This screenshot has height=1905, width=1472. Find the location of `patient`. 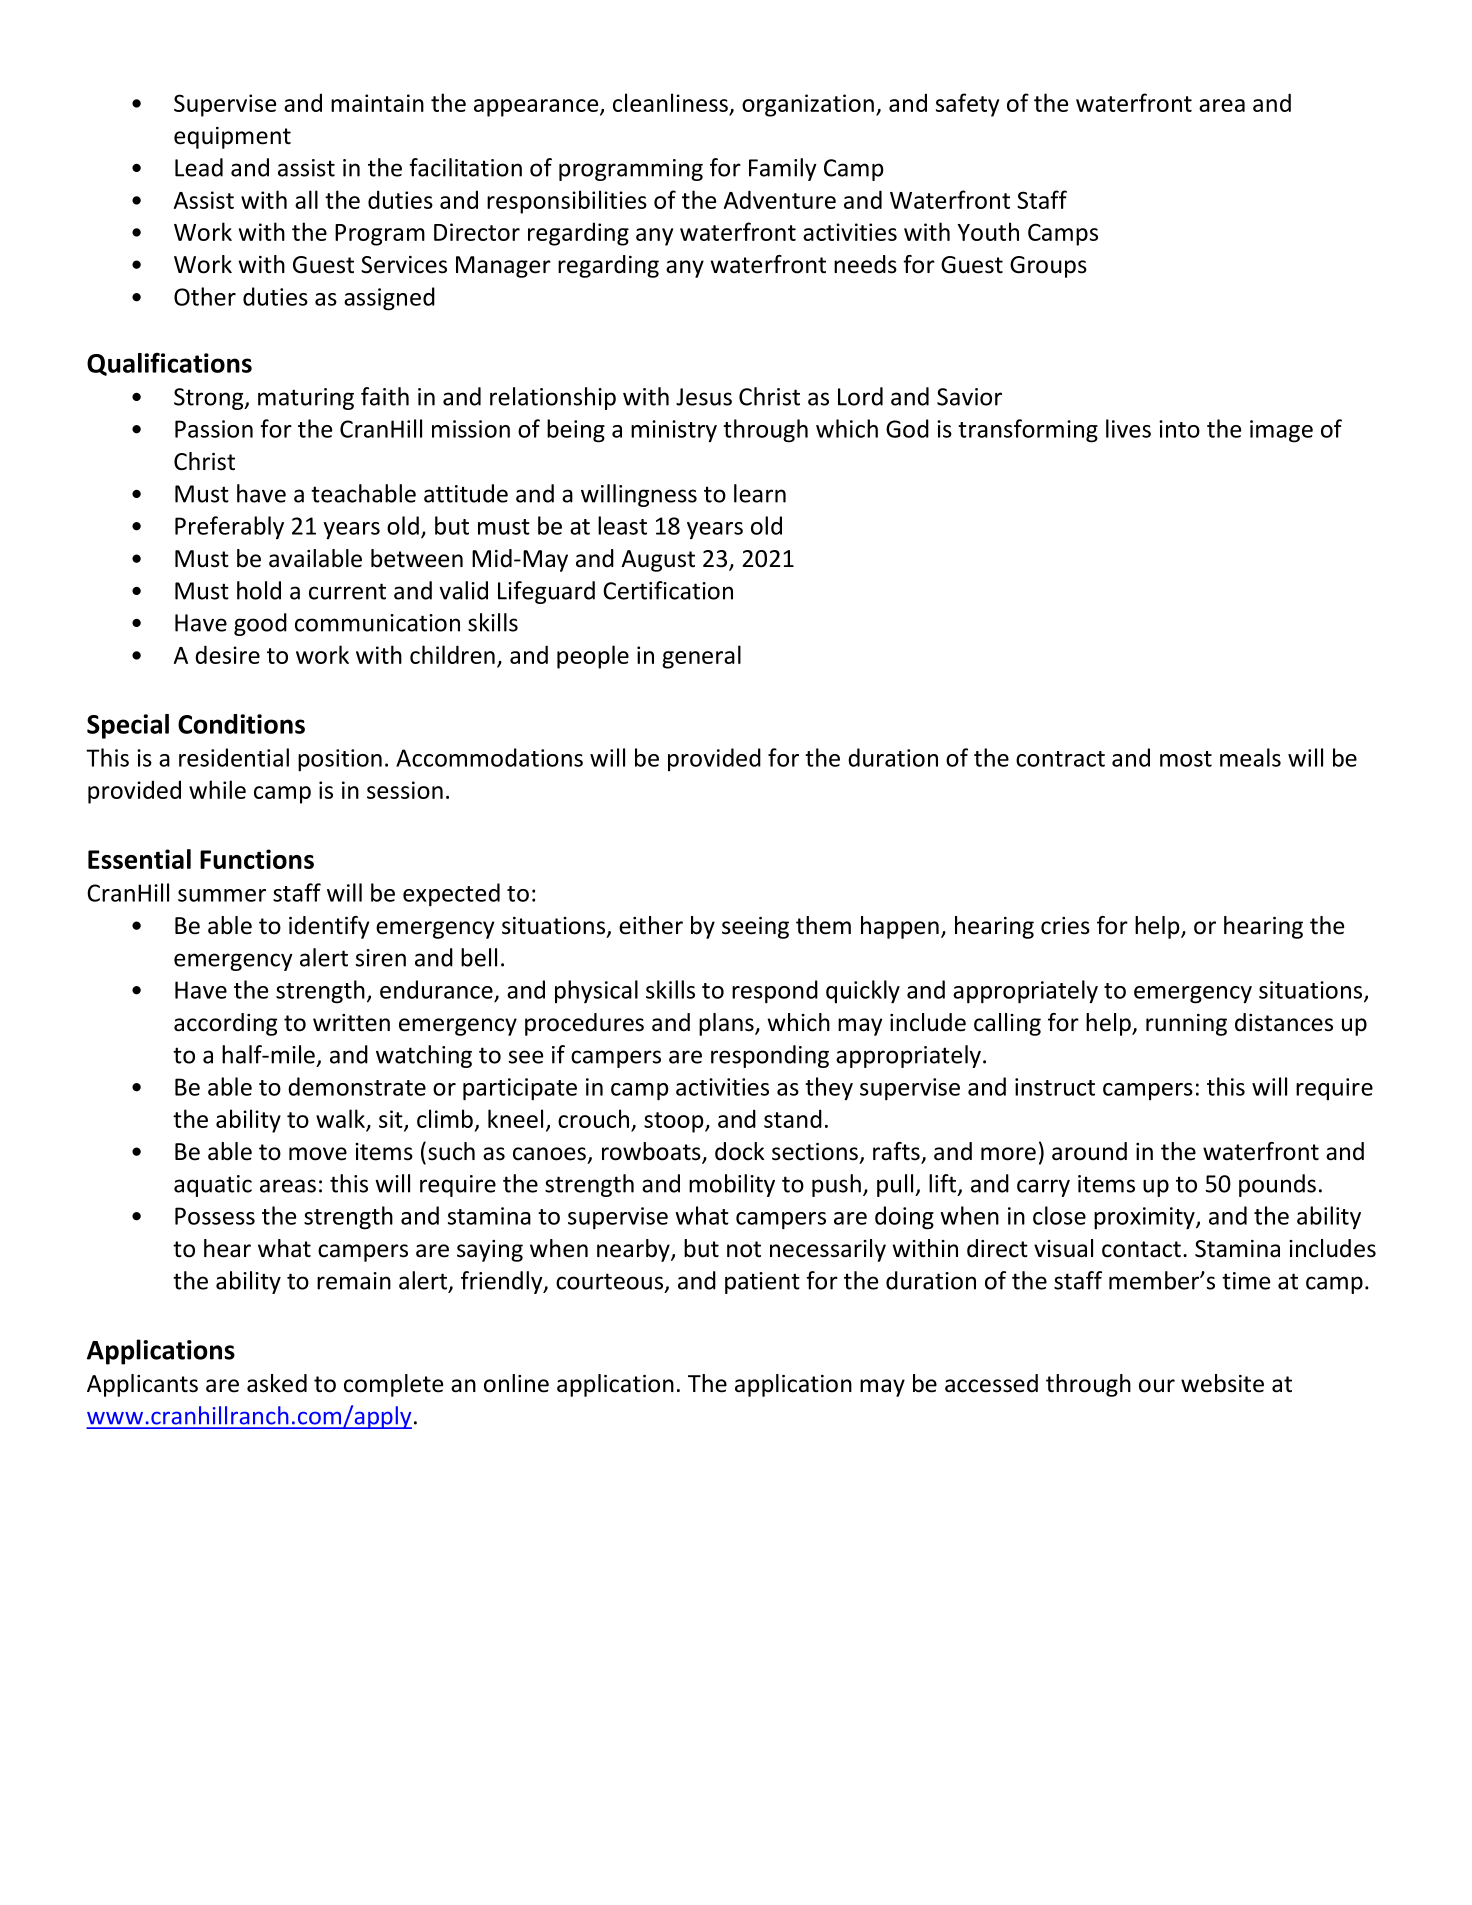

patient is located at coordinates (762, 1283).
